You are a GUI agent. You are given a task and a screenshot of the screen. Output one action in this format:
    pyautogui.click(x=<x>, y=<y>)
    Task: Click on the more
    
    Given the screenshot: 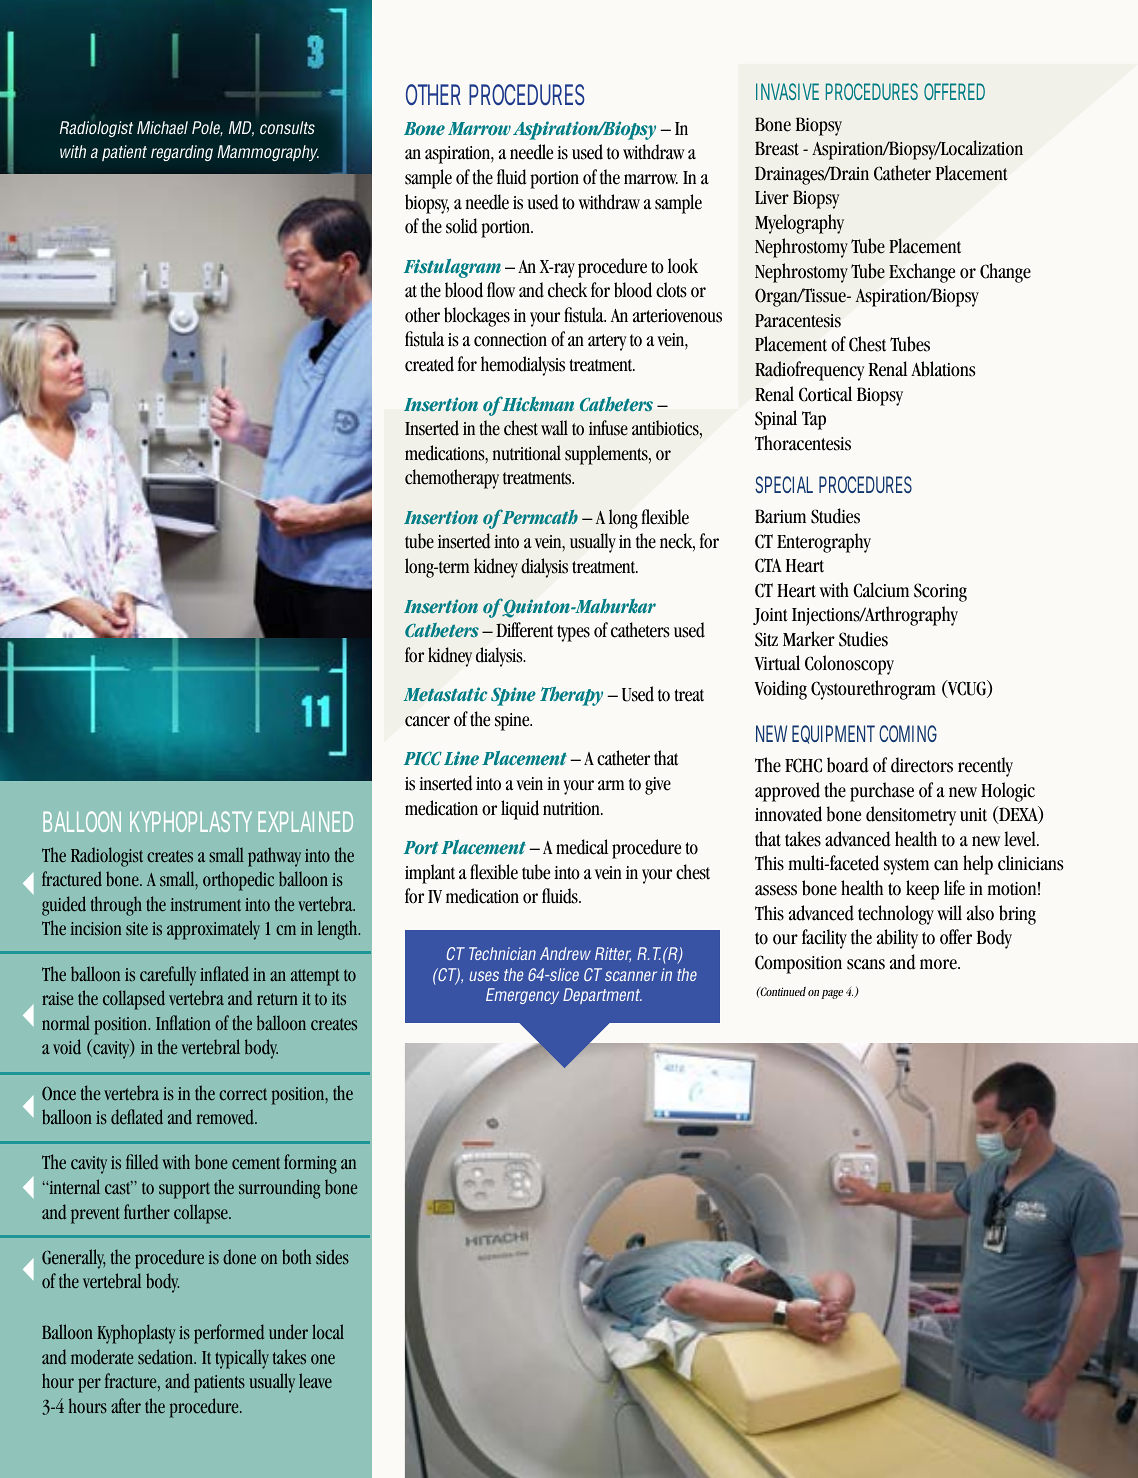 What is the action you would take?
    pyautogui.click(x=939, y=964)
